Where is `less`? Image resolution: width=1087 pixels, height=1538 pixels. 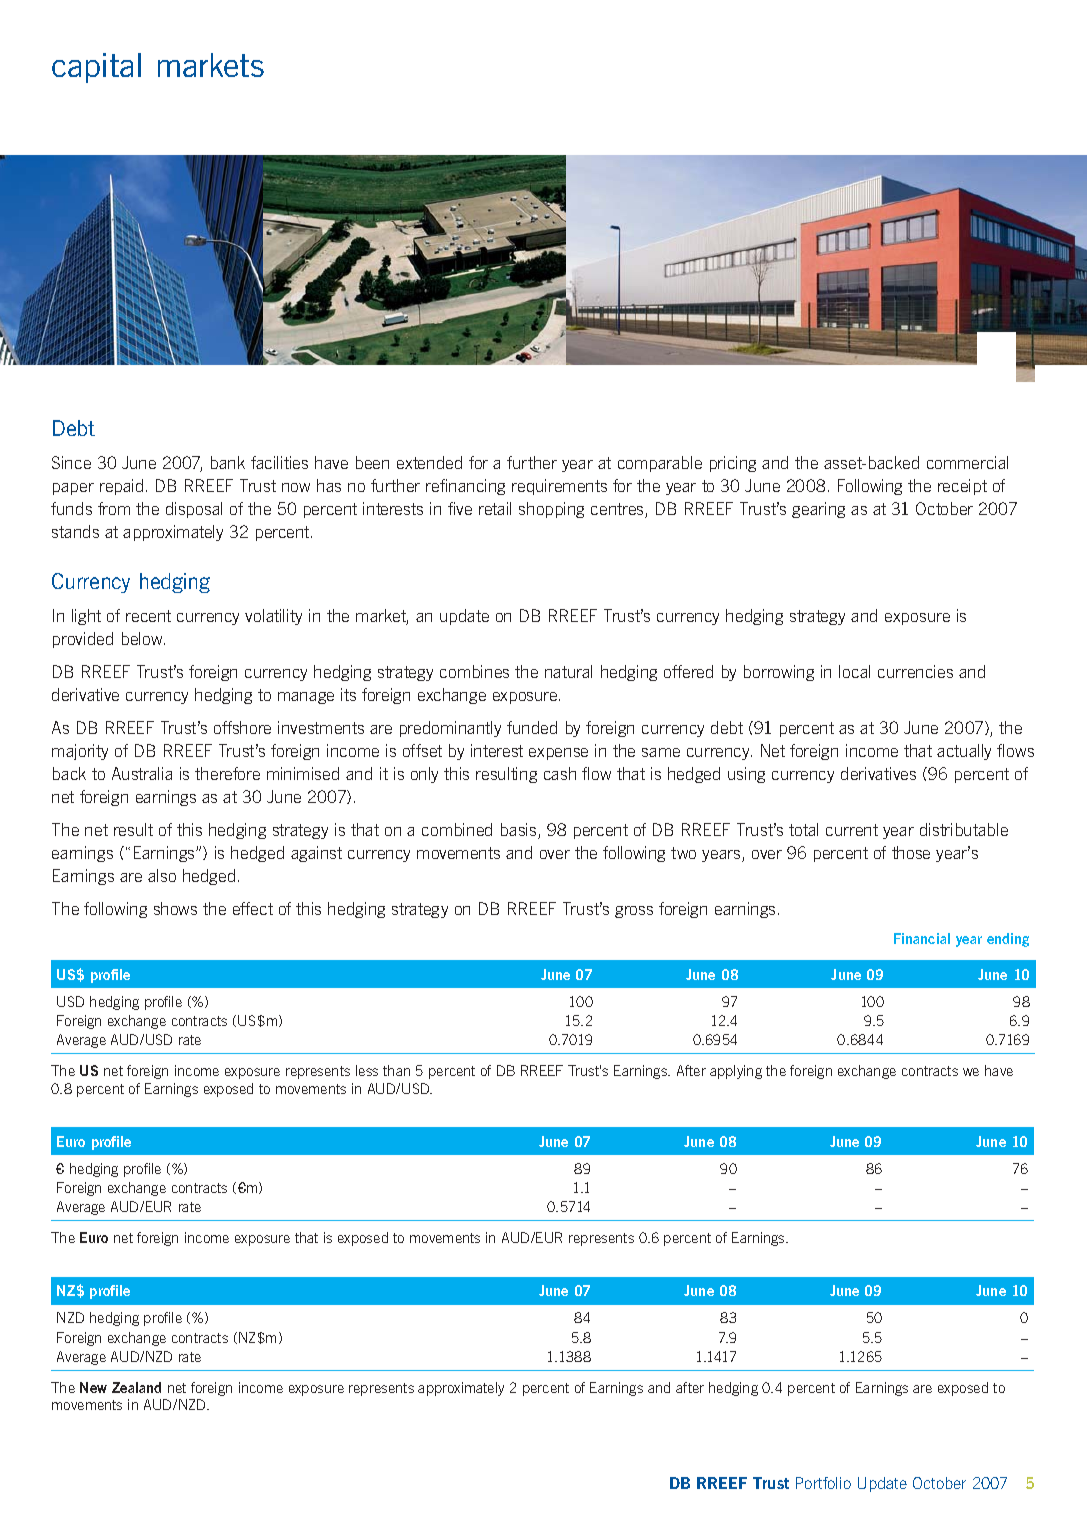 less is located at coordinates (367, 1070).
